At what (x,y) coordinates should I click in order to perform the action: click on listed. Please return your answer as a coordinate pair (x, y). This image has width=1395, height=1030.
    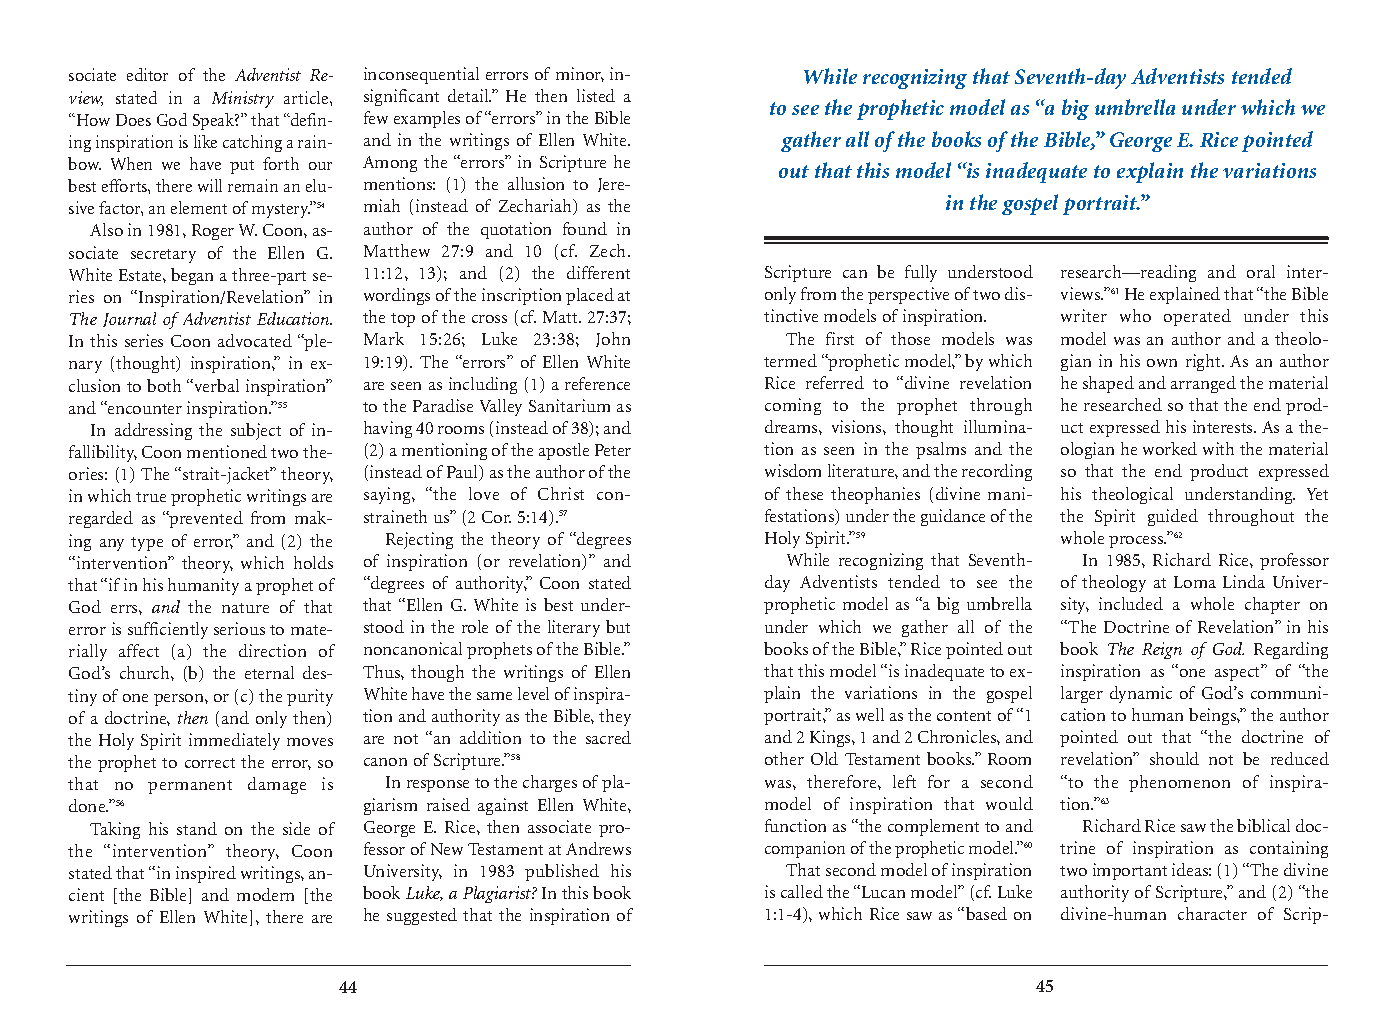
    Looking at the image, I should click on (596, 95).
